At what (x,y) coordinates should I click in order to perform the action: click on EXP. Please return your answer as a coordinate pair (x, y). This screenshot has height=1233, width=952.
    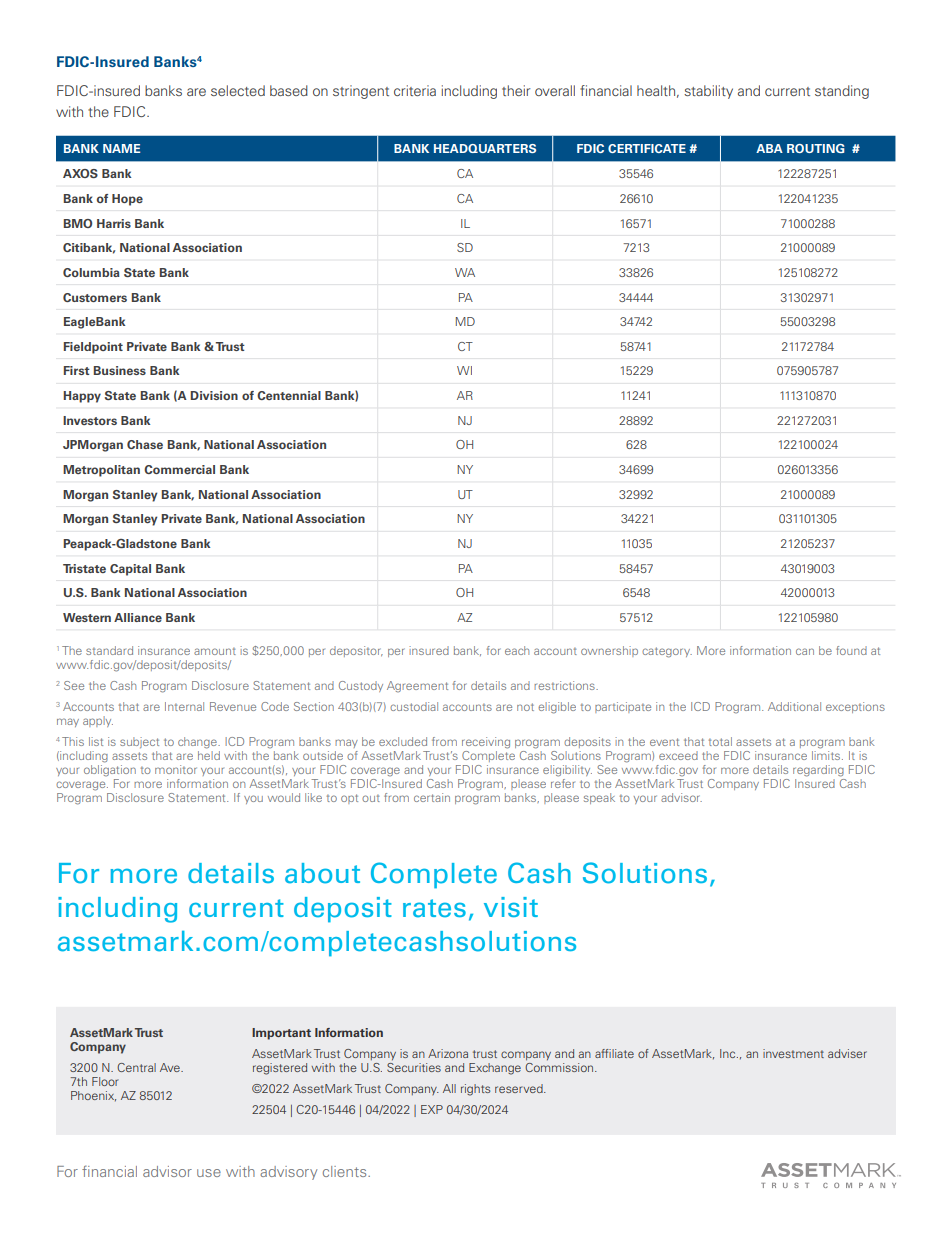
    Looking at the image, I should click on (432, 1109).
